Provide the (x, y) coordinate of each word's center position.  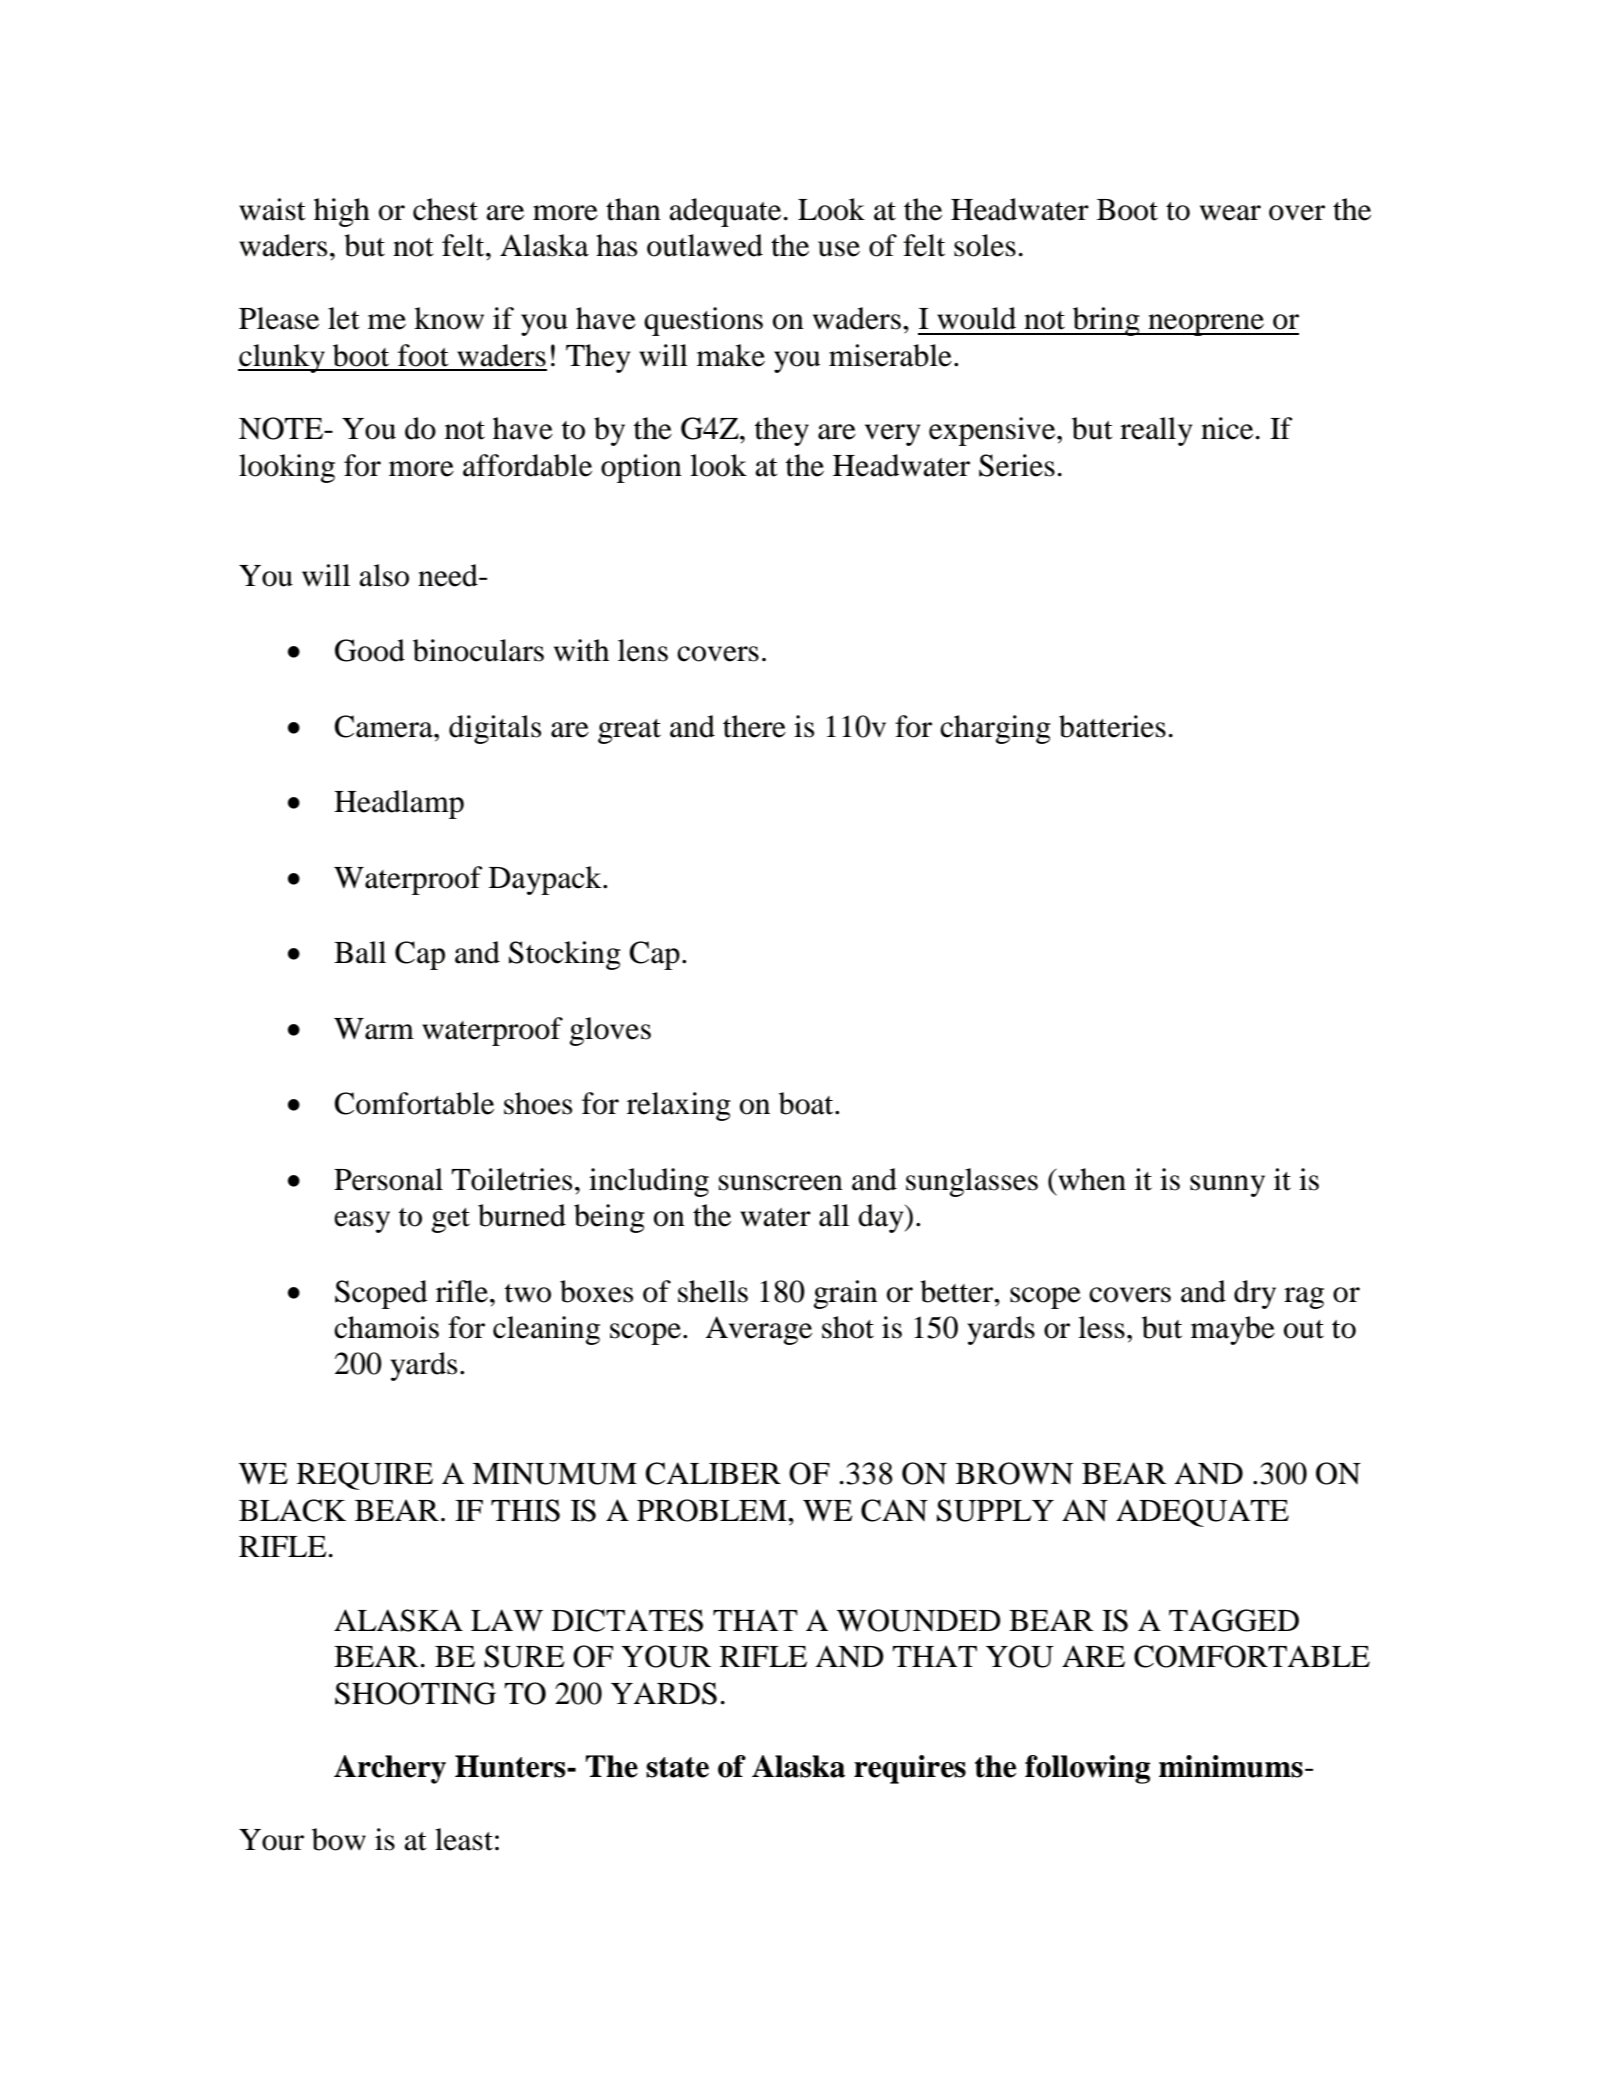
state (677, 1767)
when (1091, 1179)
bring (1106, 321)
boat (807, 1103)
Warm (374, 1029)
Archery (390, 1769)
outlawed (705, 245)
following (1087, 1769)
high (342, 212)
